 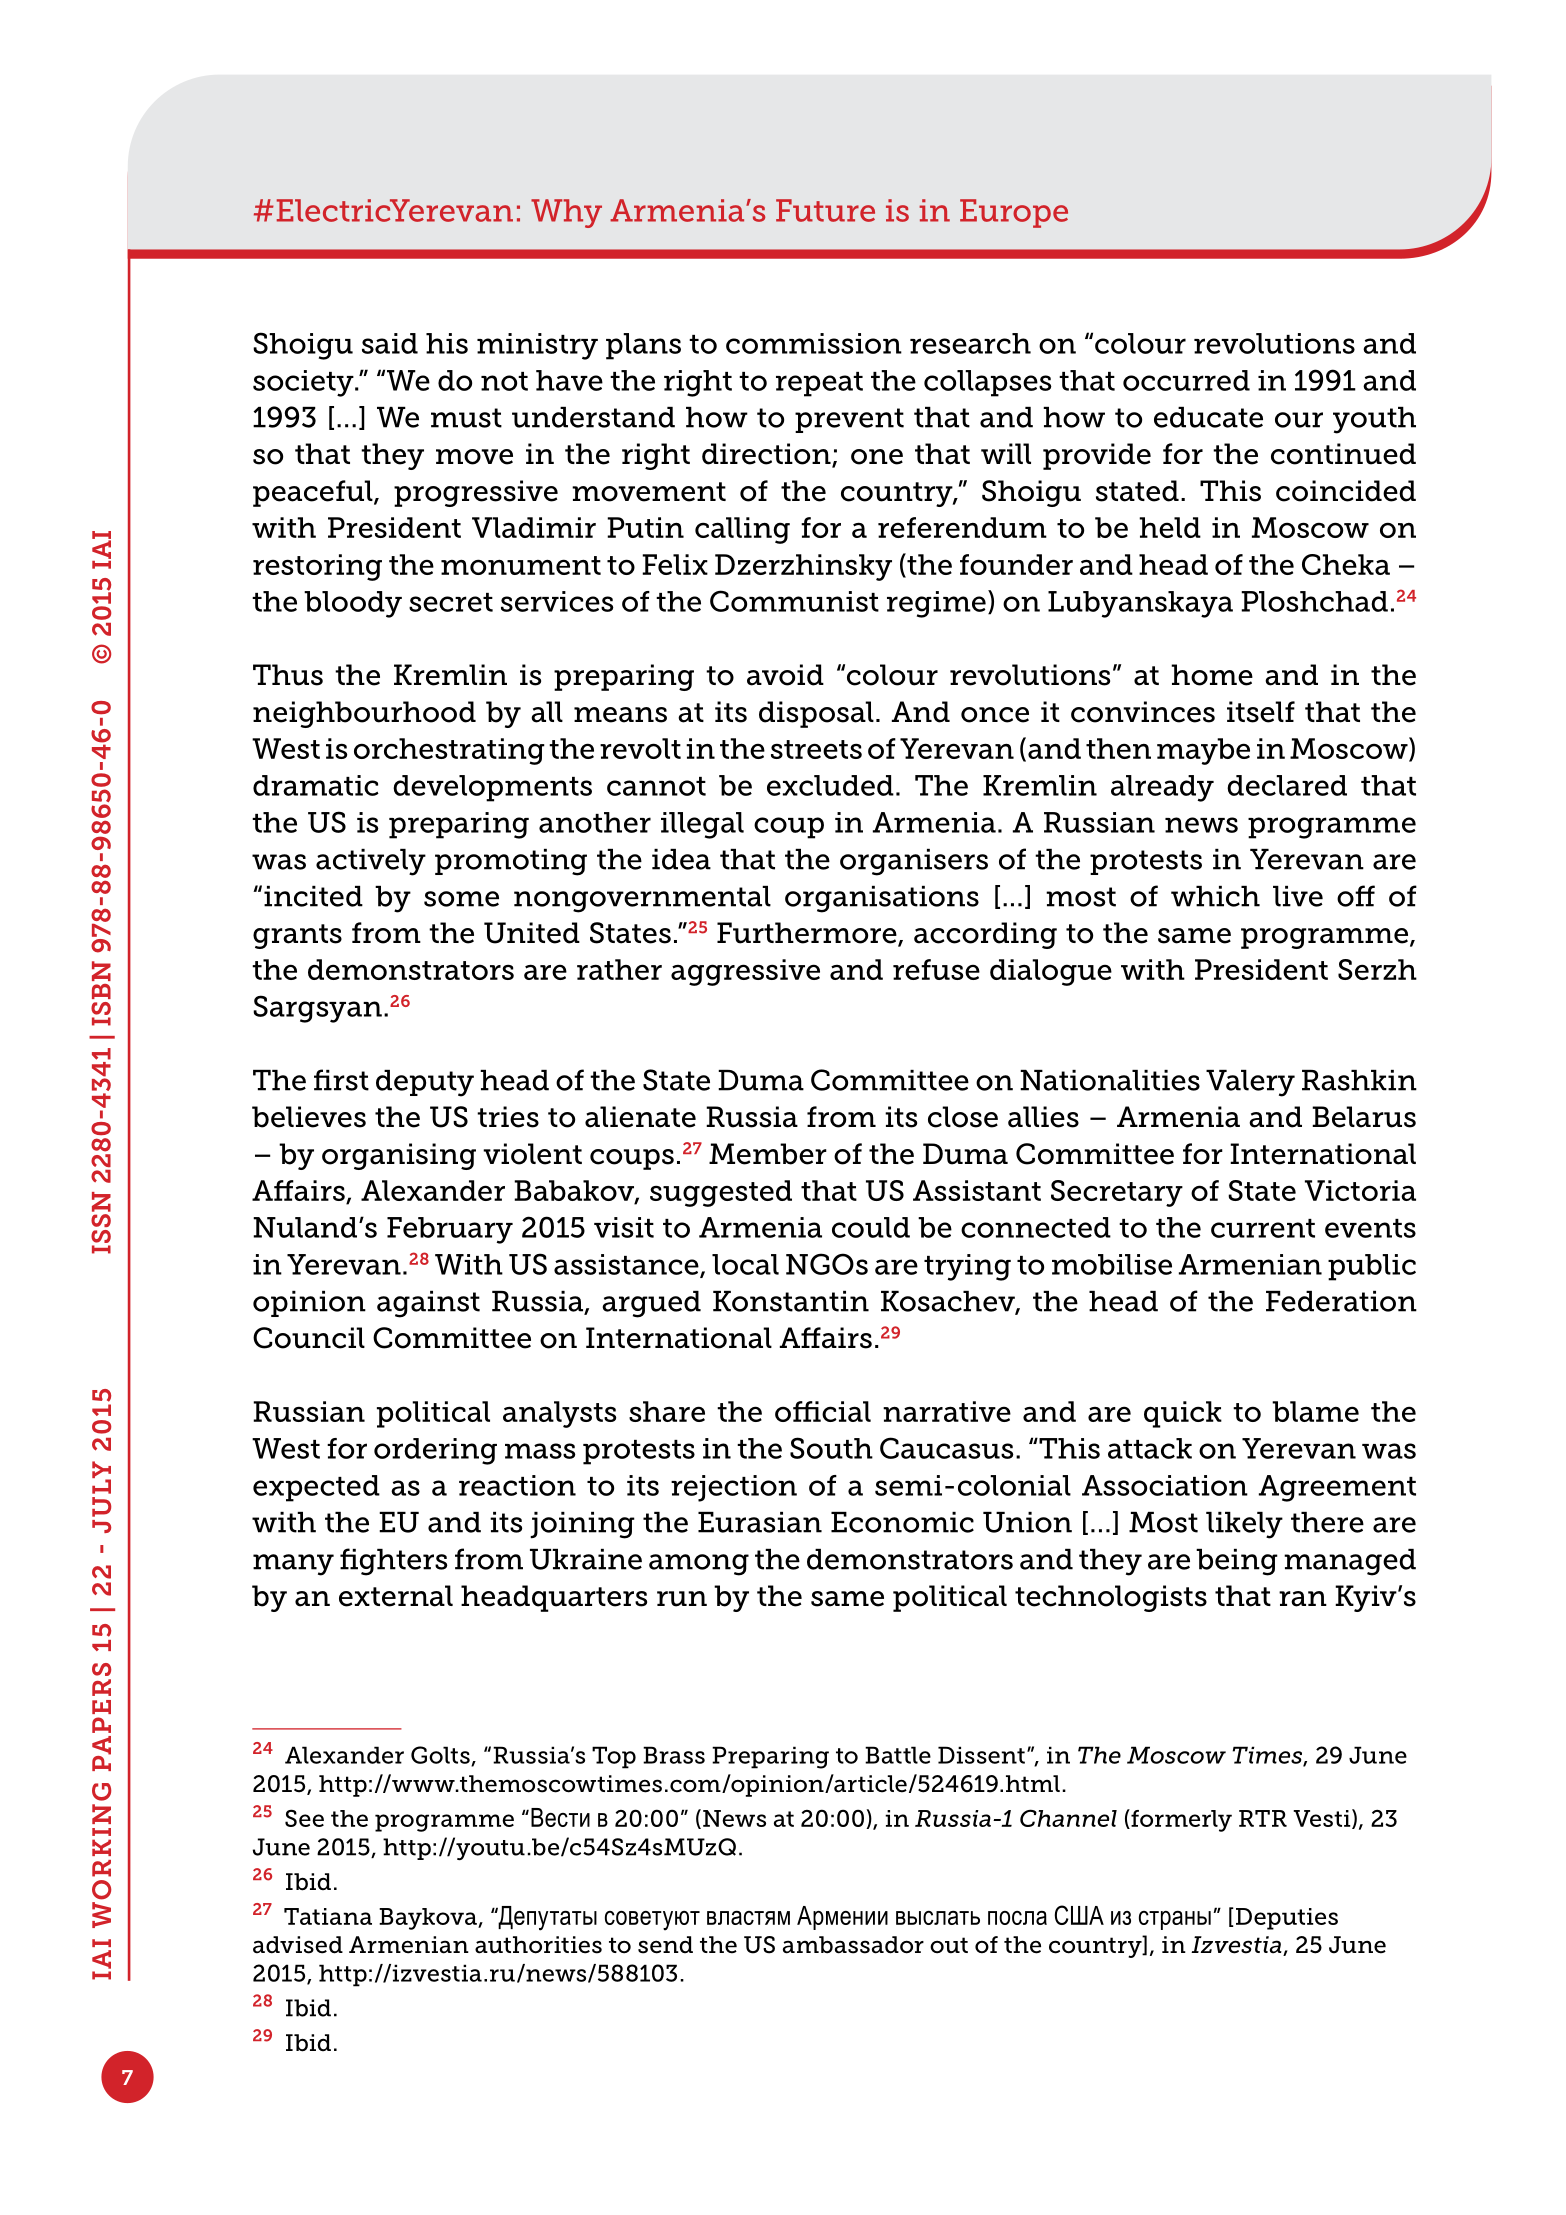 What do you see at coordinates (428, 1304) in the page?
I see `against` at bounding box center [428, 1304].
